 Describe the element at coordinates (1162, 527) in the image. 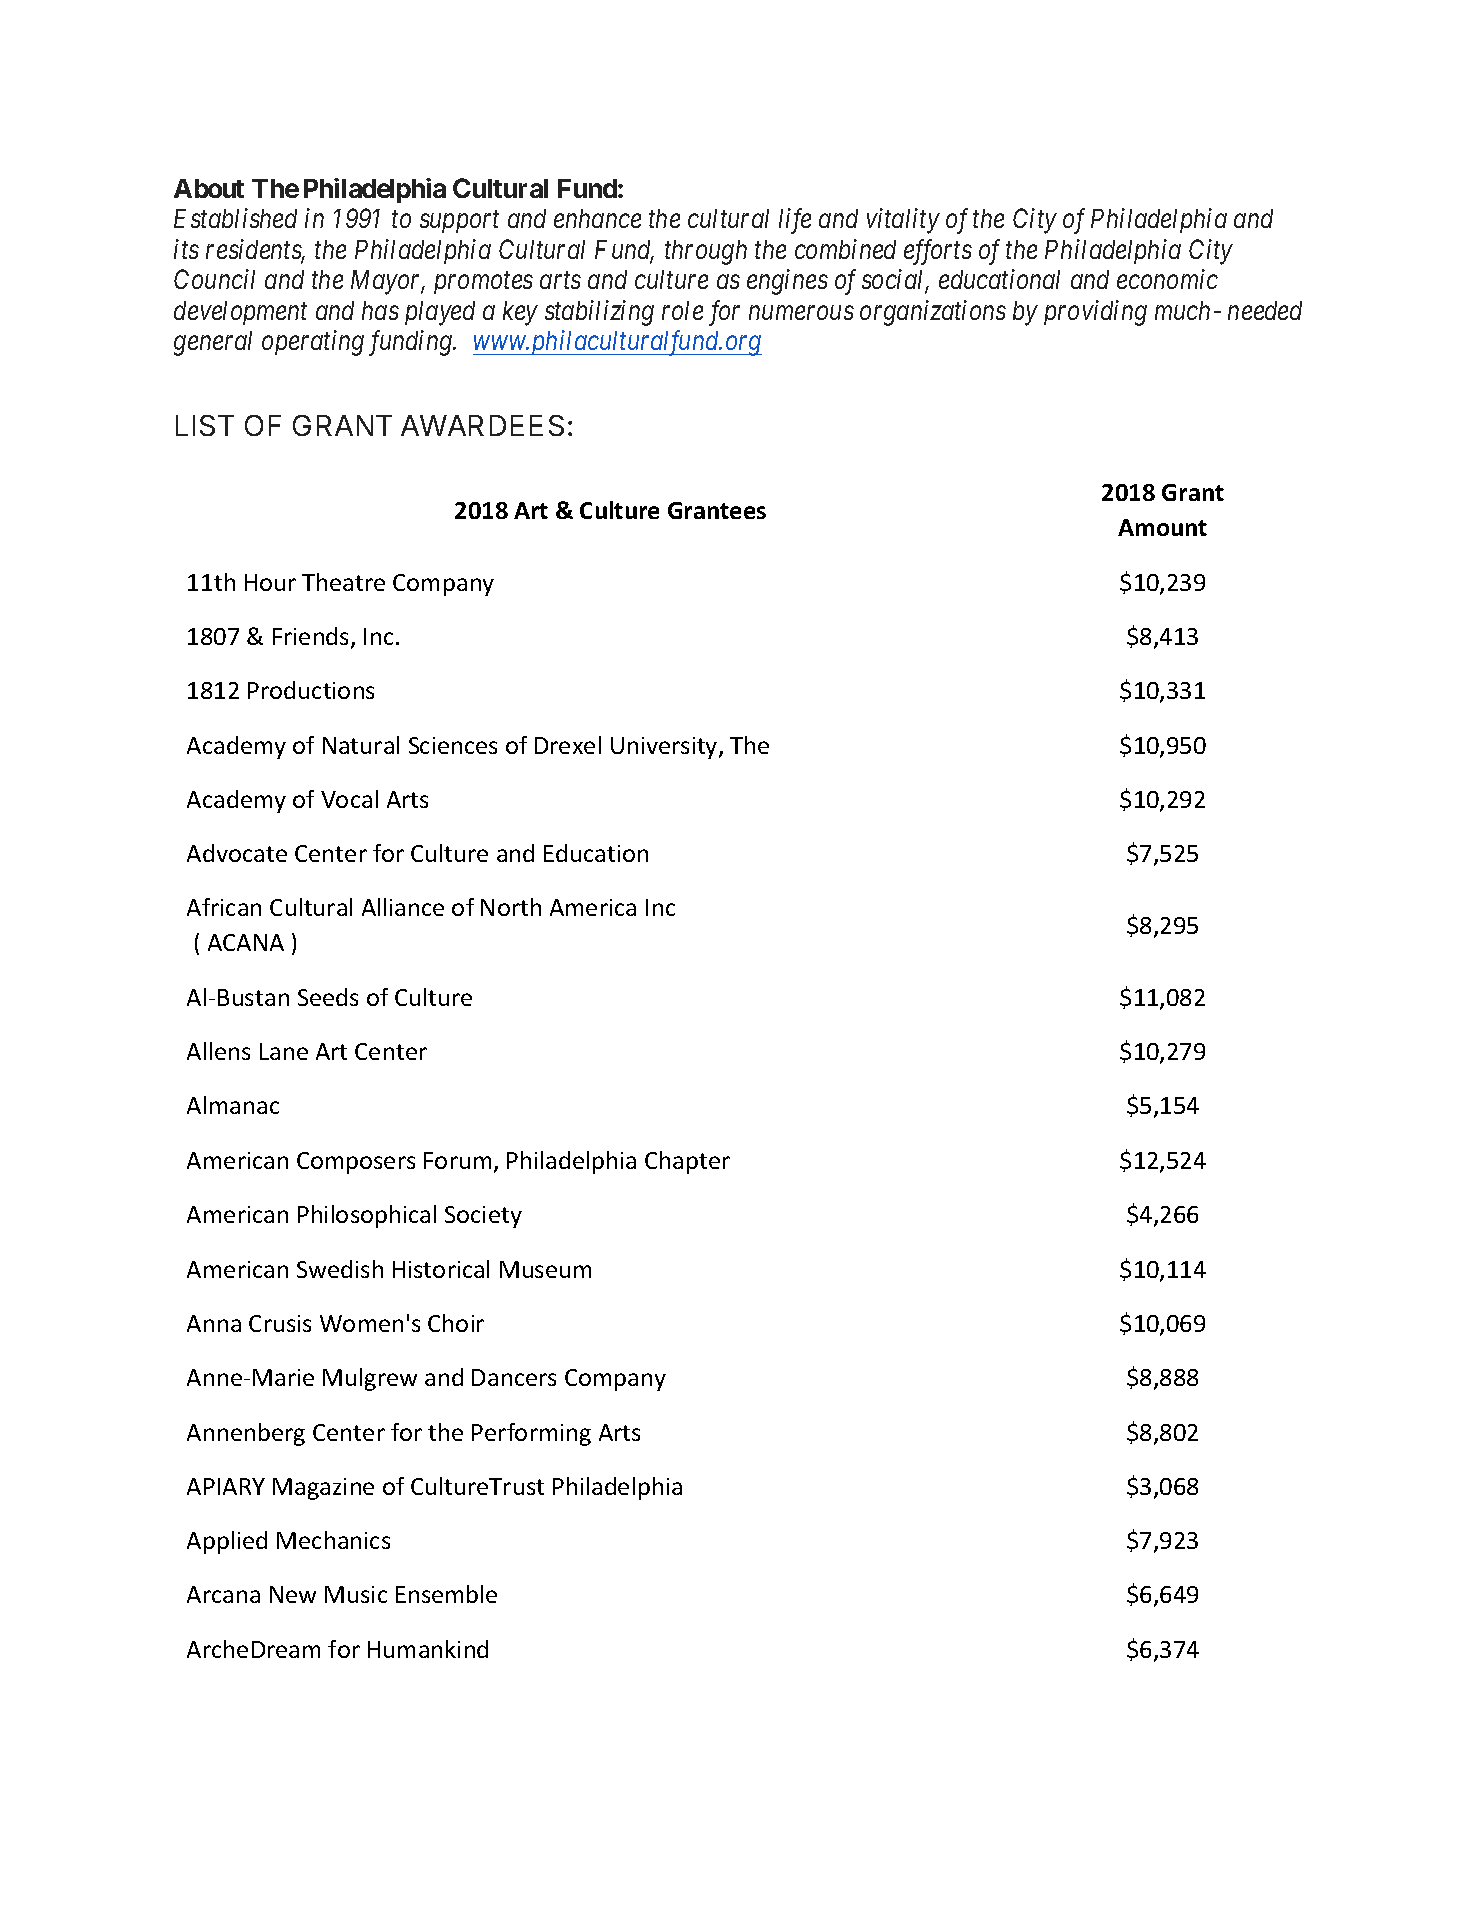

I see `Amount` at that location.
